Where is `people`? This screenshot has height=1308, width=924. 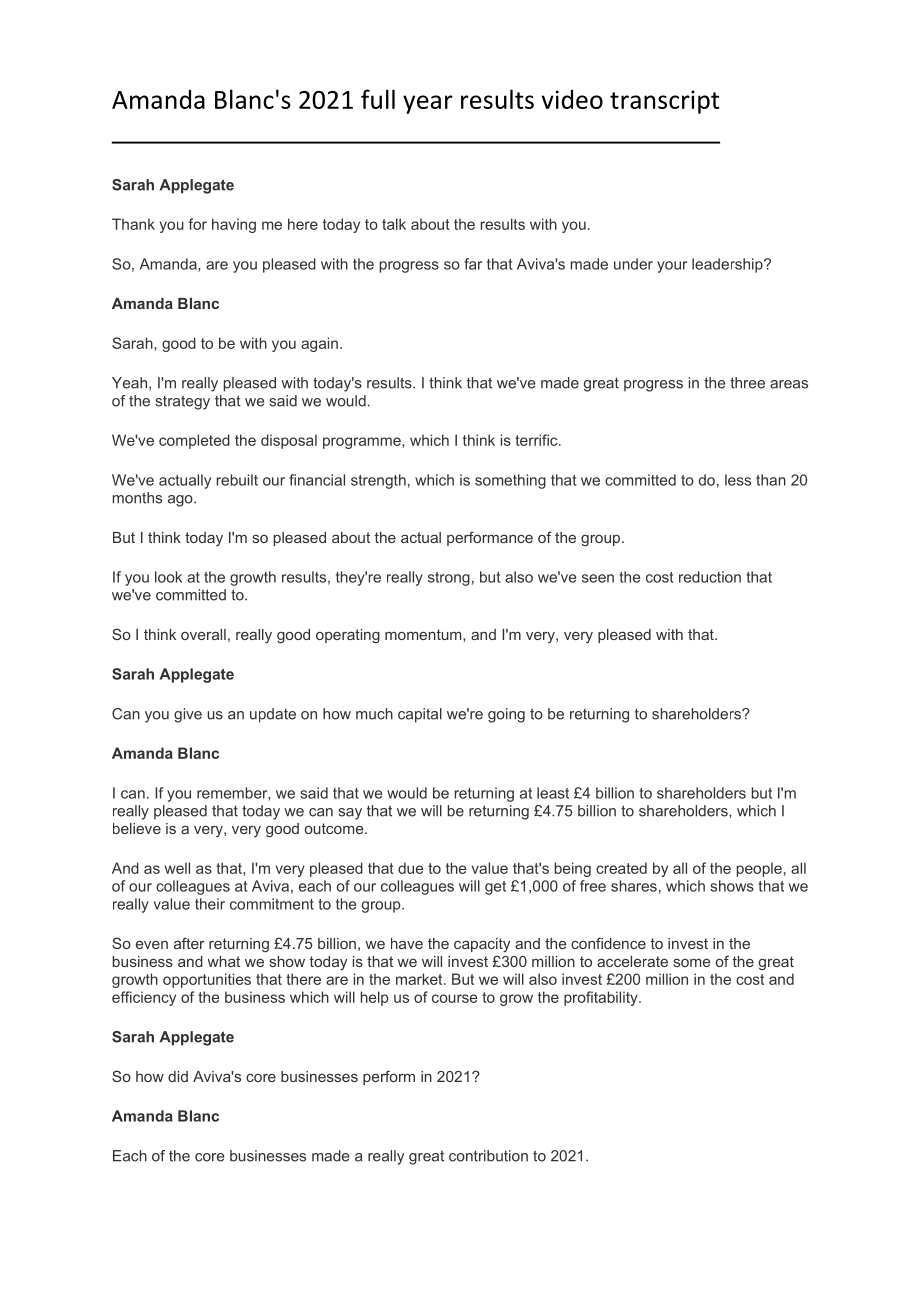
people is located at coordinates (759, 869).
